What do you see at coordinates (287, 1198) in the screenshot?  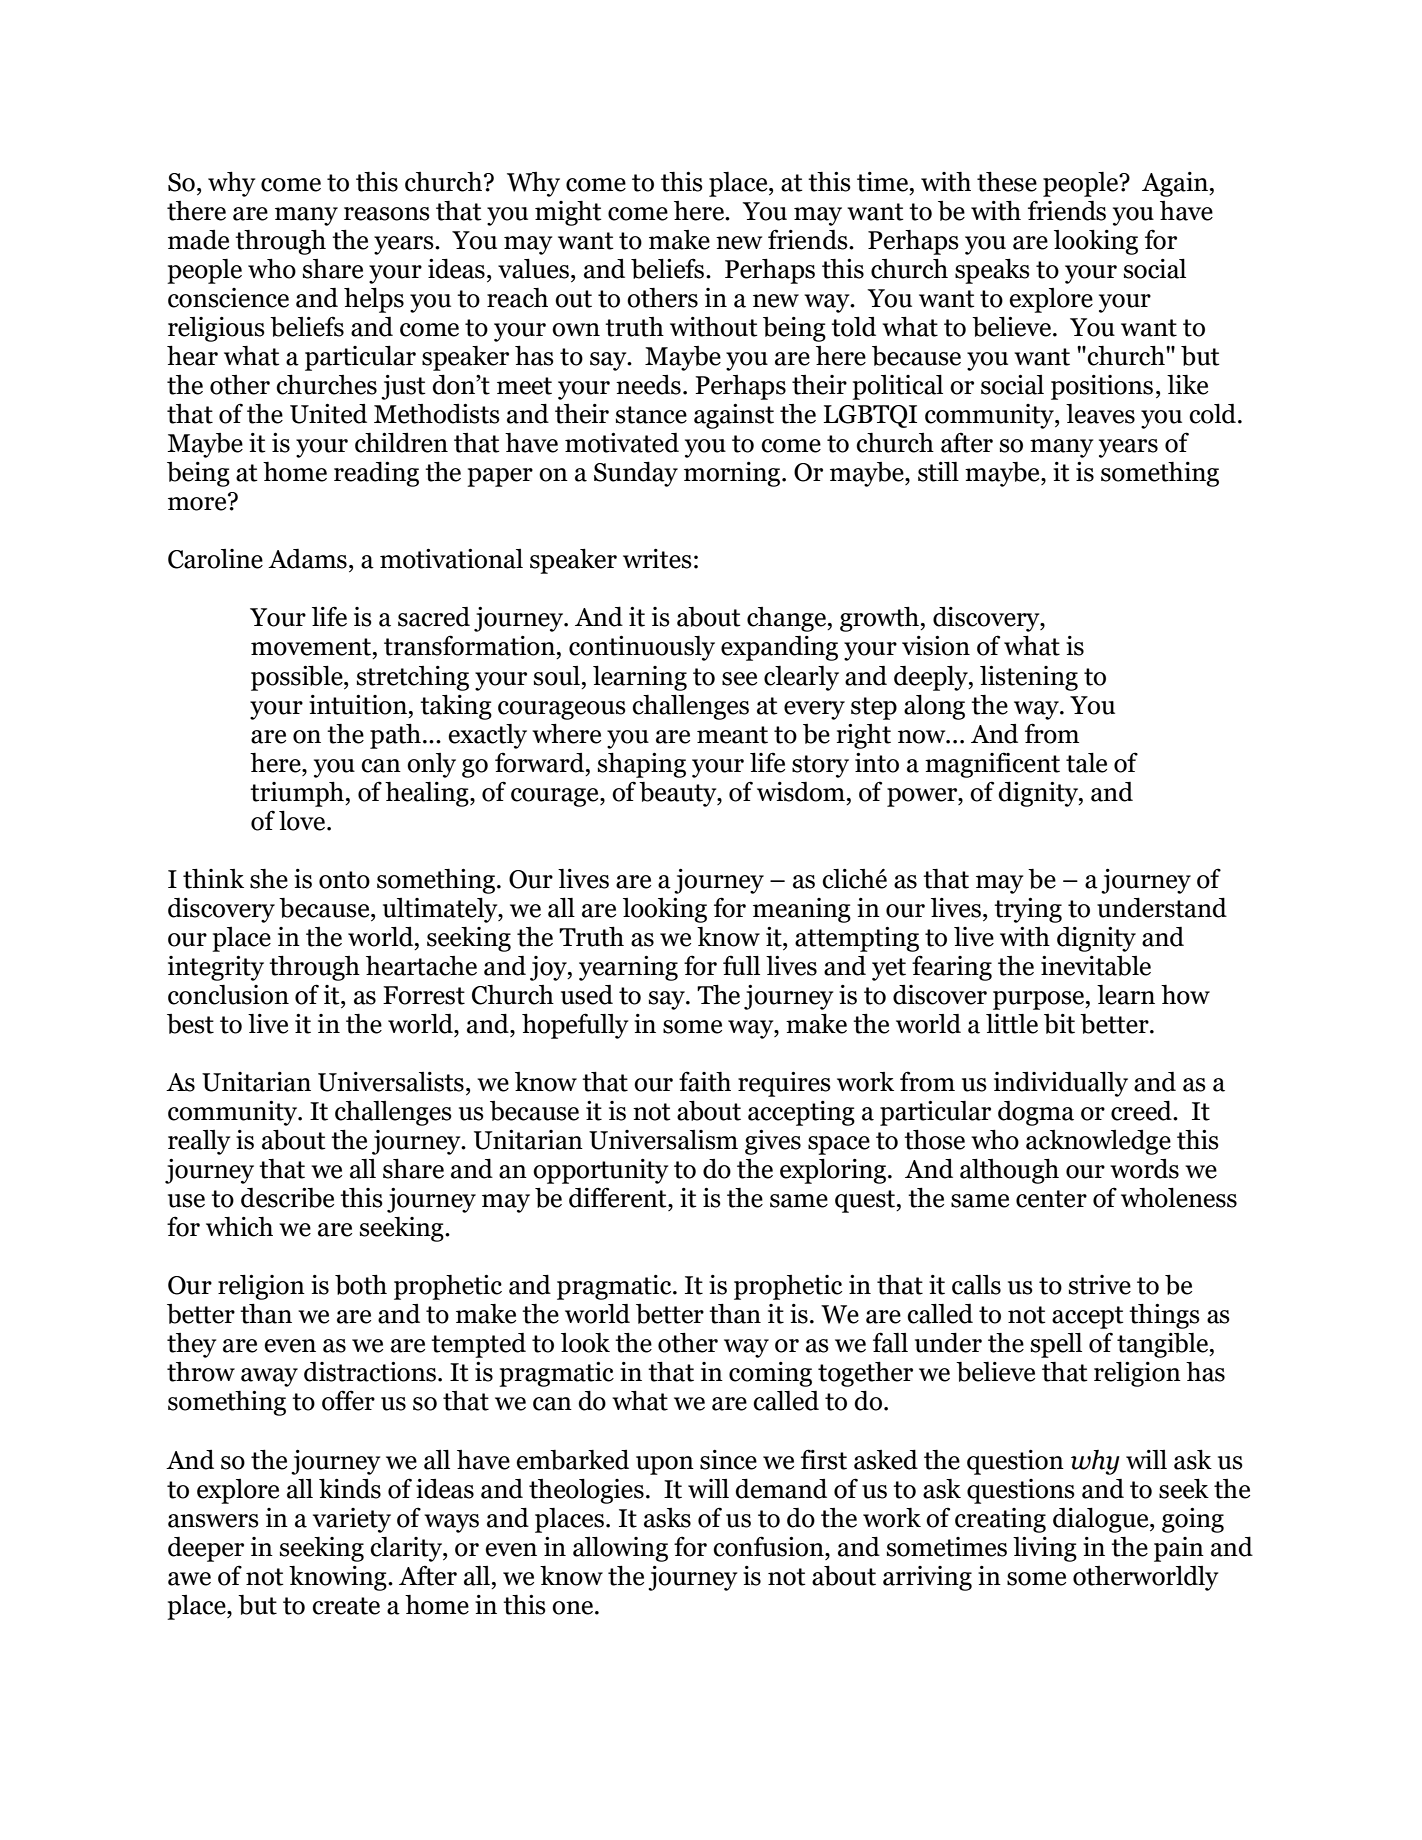 I see `describe` at bounding box center [287, 1198].
